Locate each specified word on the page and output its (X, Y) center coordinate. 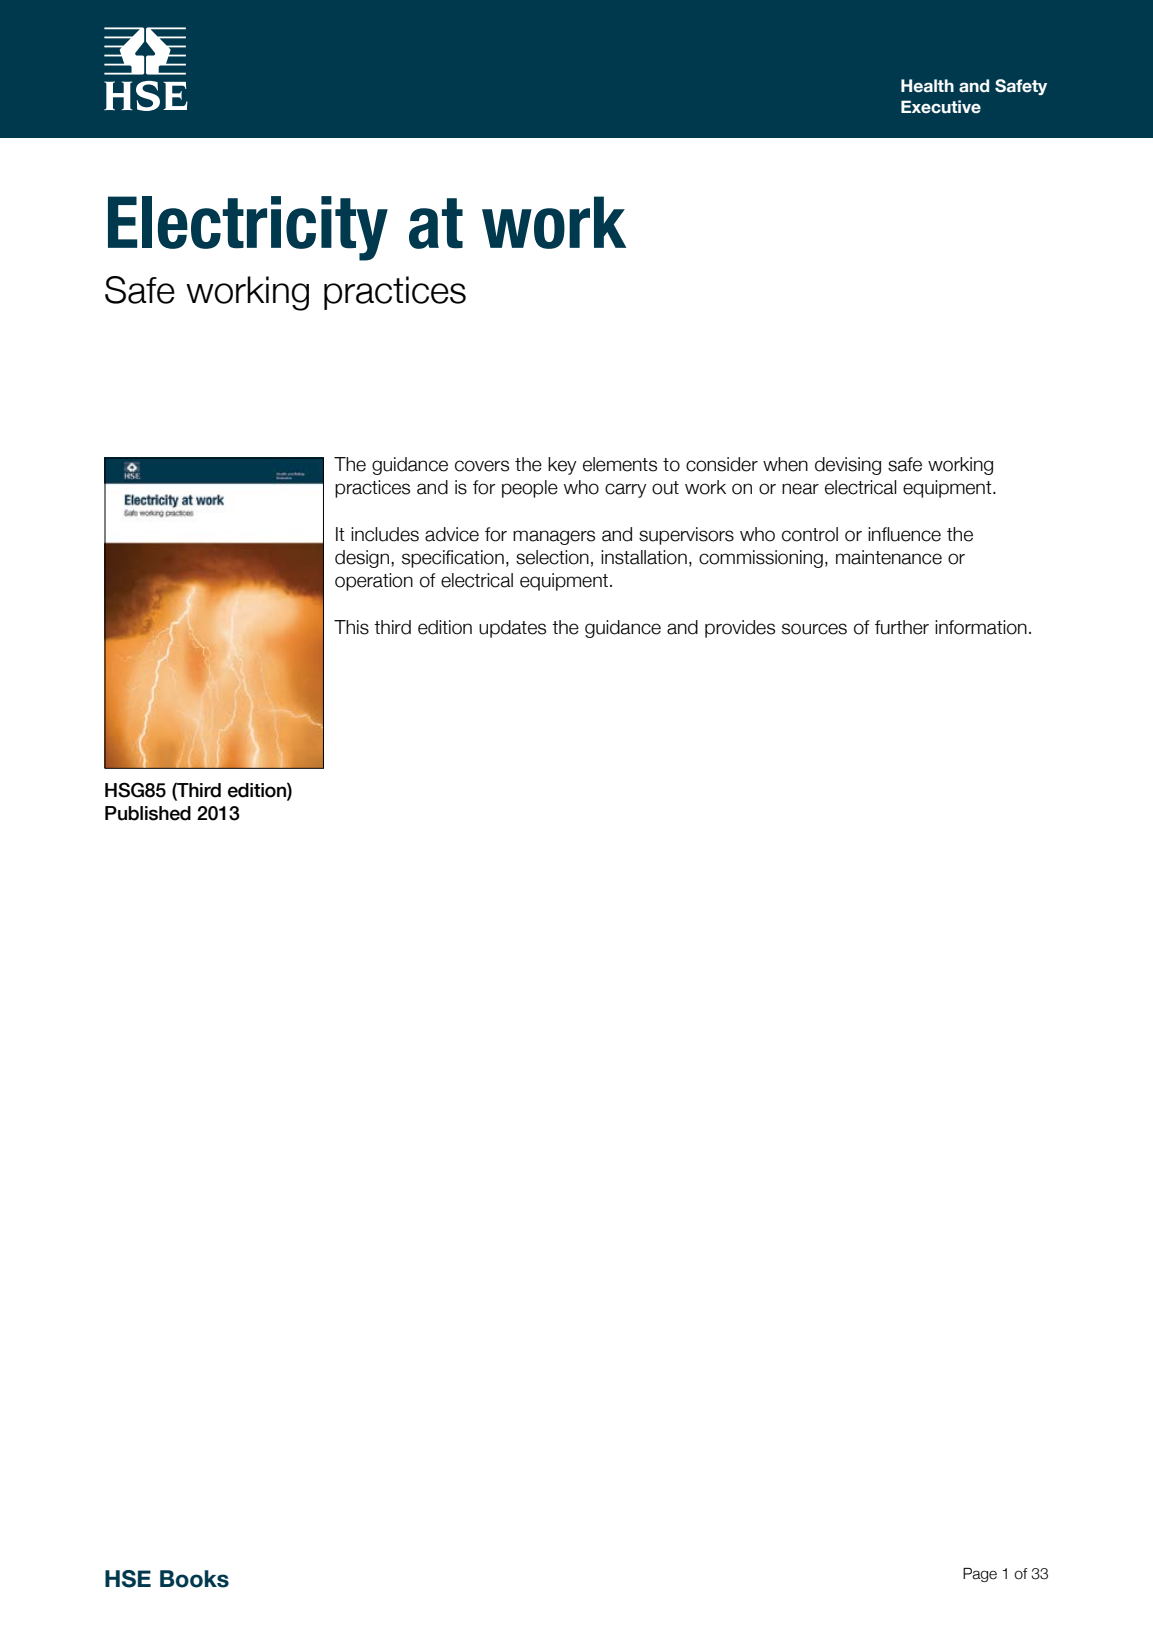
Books (194, 1579)
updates (512, 629)
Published (148, 813)
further (902, 627)
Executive (941, 107)
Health (927, 86)
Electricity (248, 228)
